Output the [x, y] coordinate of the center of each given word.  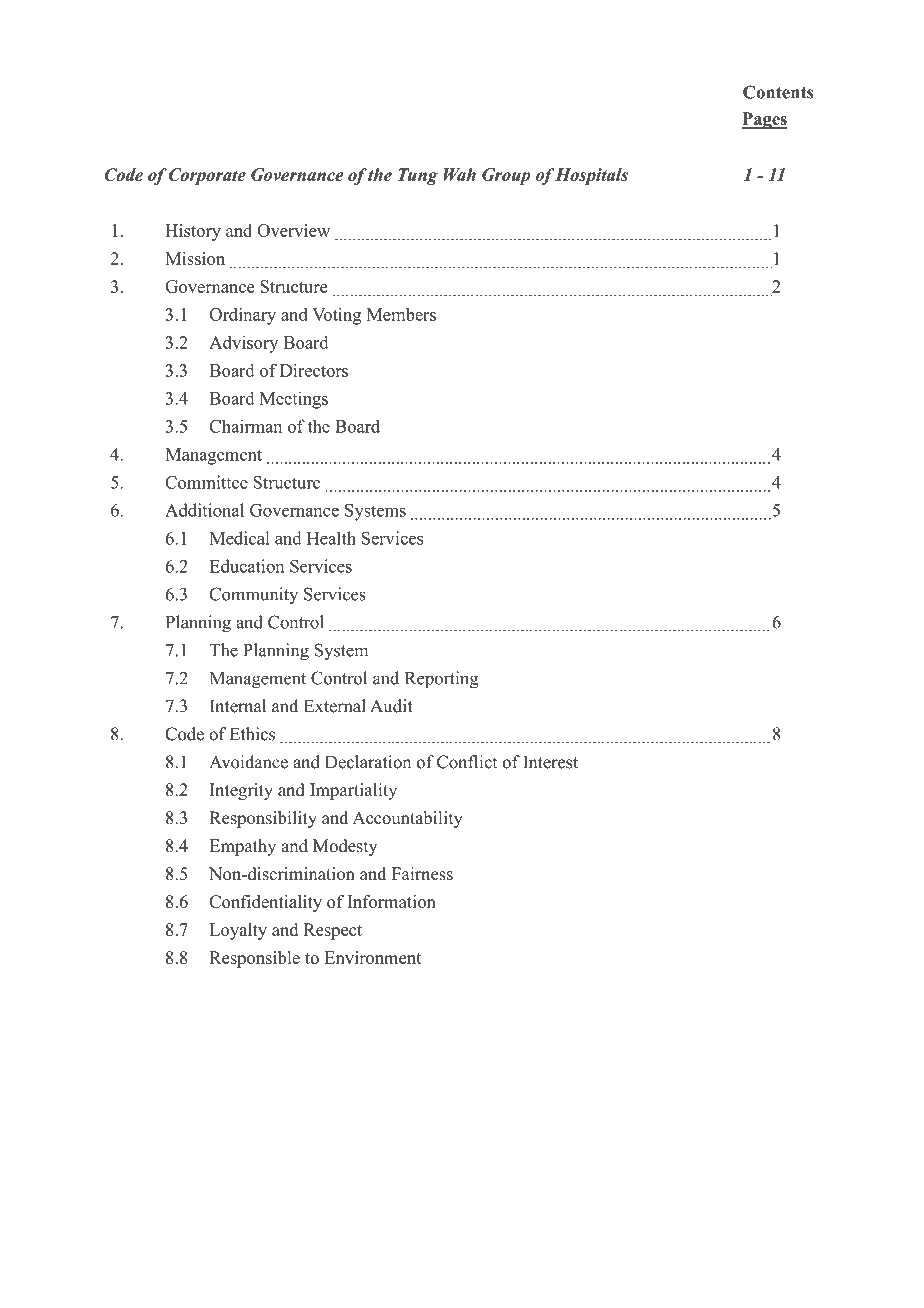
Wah [460, 174]
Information [391, 901]
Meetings [294, 400]
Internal [238, 706]
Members [401, 314]
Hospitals [591, 176]
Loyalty [238, 931]
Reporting [442, 680]
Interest [550, 762]
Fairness [422, 874]
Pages [765, 120]
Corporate [207, 176]
